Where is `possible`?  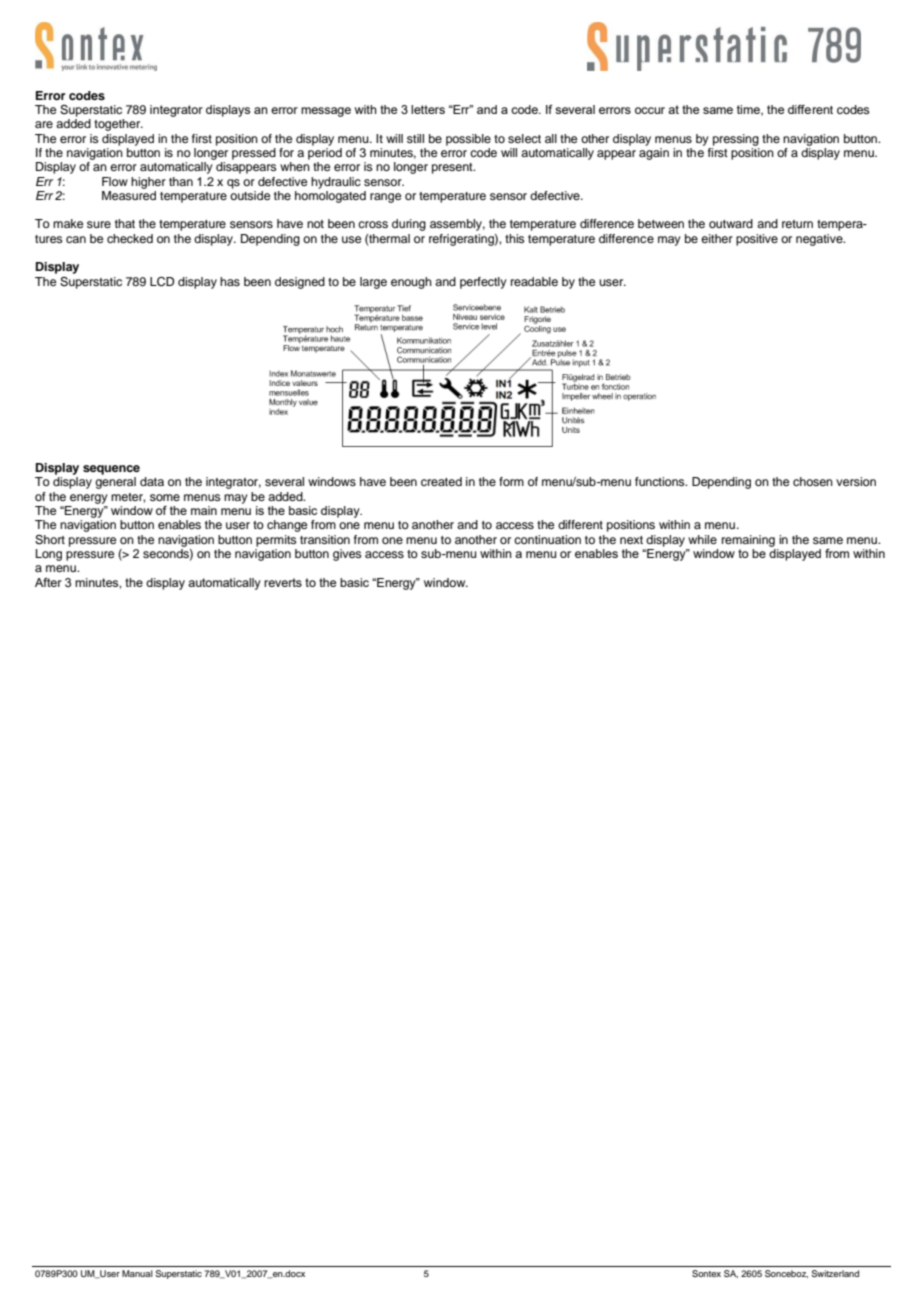 possible is located at coordinates (468, 140).
